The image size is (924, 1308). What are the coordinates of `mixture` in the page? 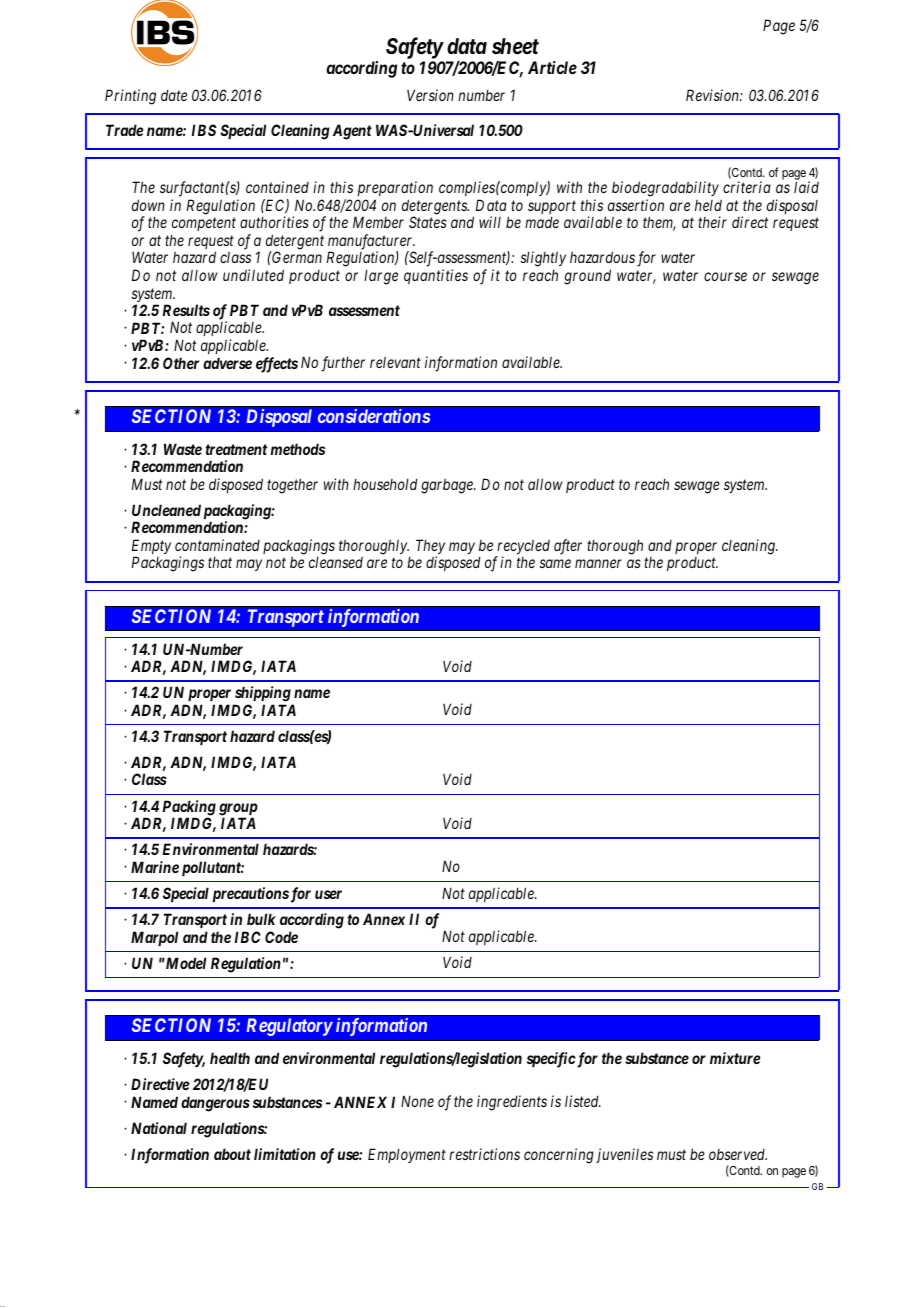 It's located at (735, 1058).
